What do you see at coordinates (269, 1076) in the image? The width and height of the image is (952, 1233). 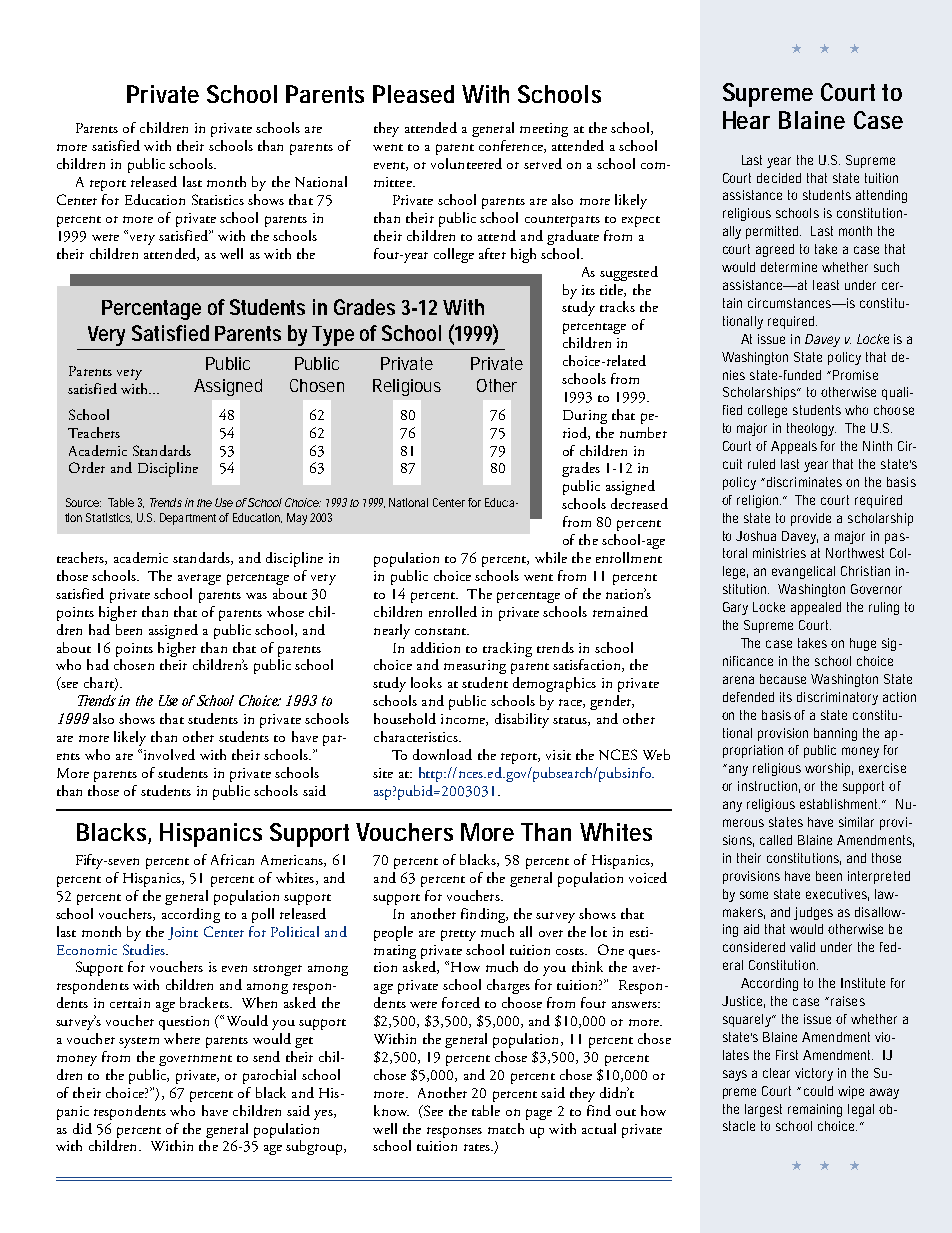 I see `parochial` at bounding box center [269, 1076].
